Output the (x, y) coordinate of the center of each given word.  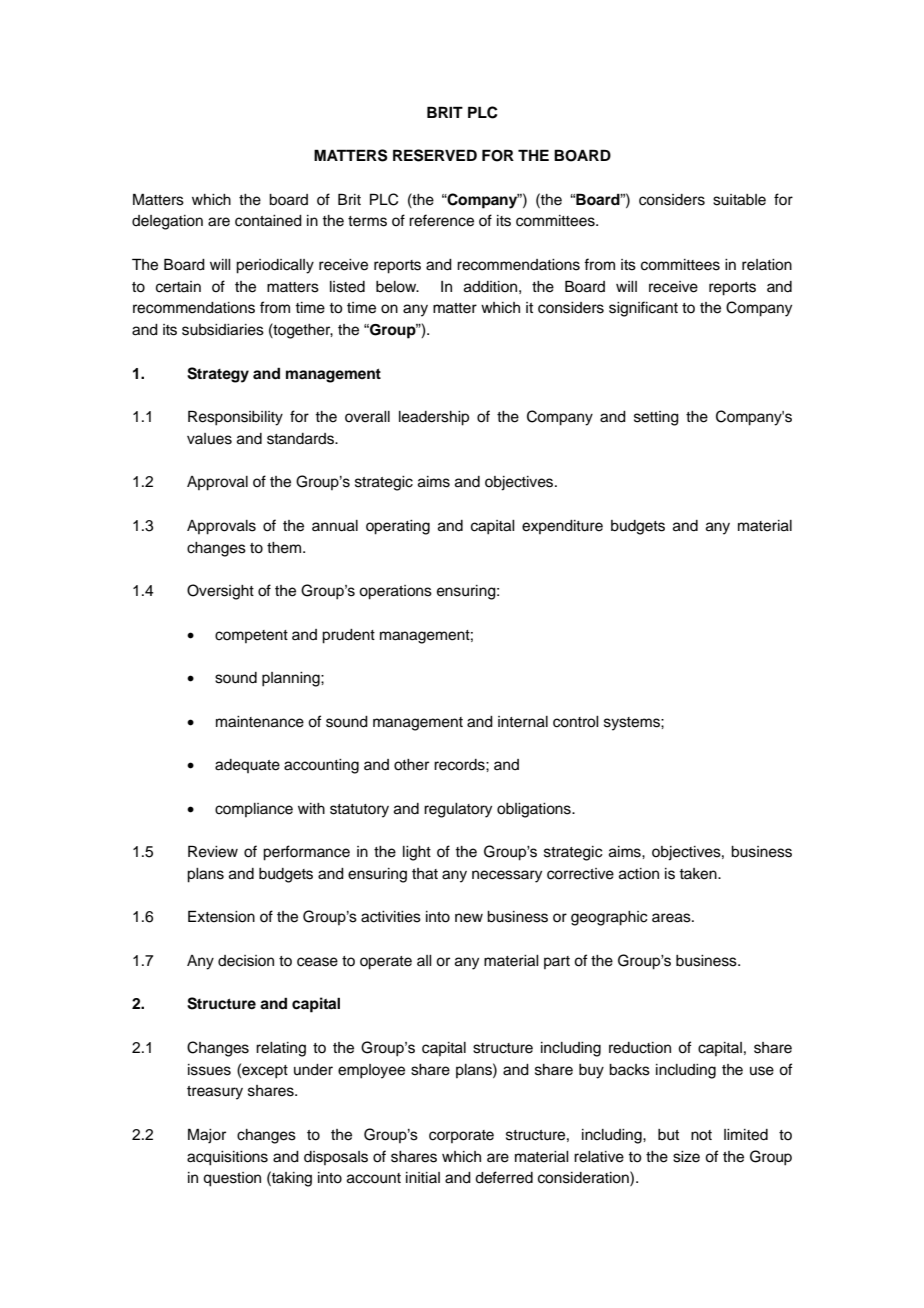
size (686, 1157)
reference (441, 220)
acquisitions (227, 1158)
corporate (461, 1136)
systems (633, 724)
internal (523, 722)
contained (268, 221)
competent (251, 636)
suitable (739, 200)
